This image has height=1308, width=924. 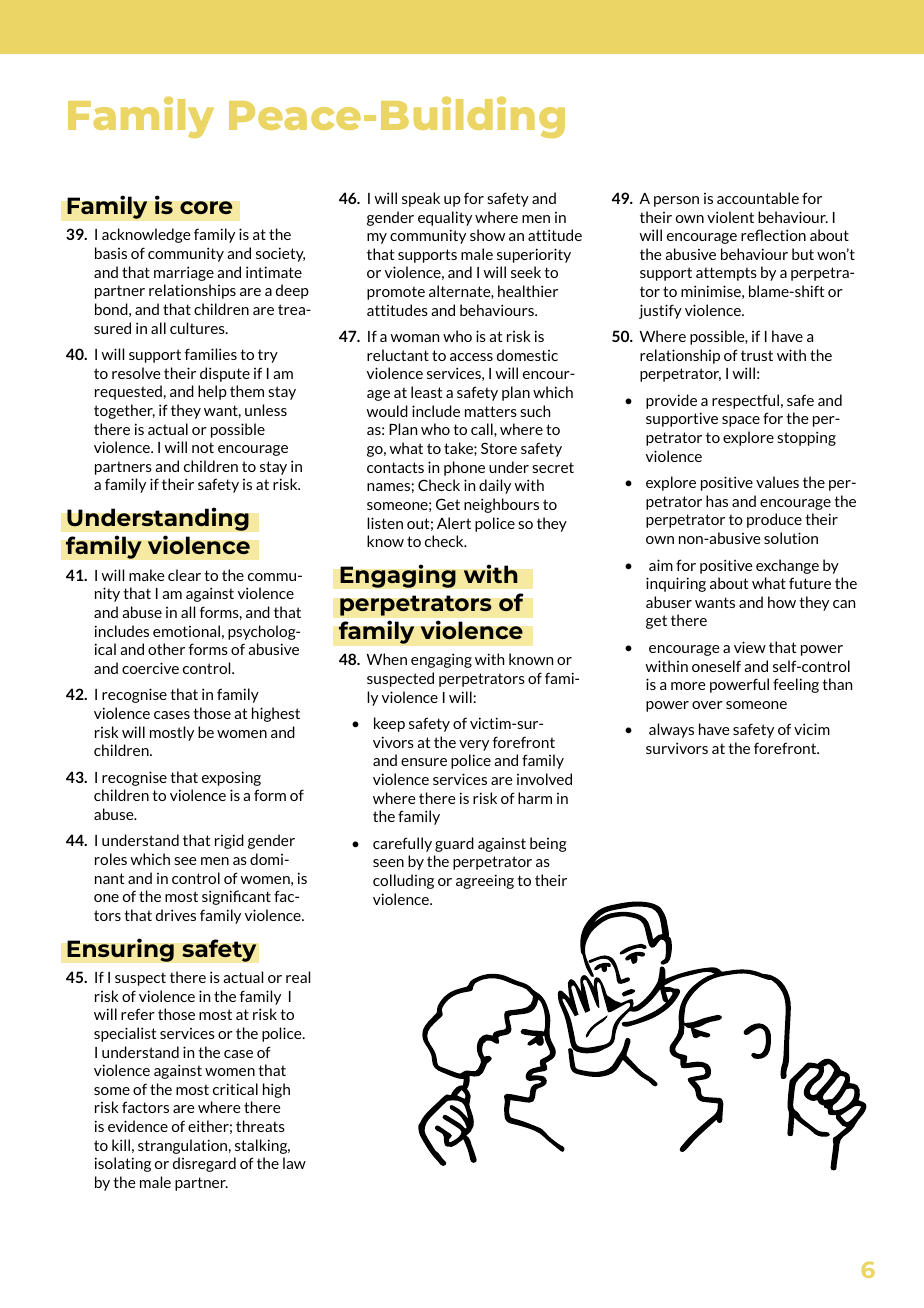 I want to click on being, so click(x=548, y=844).
